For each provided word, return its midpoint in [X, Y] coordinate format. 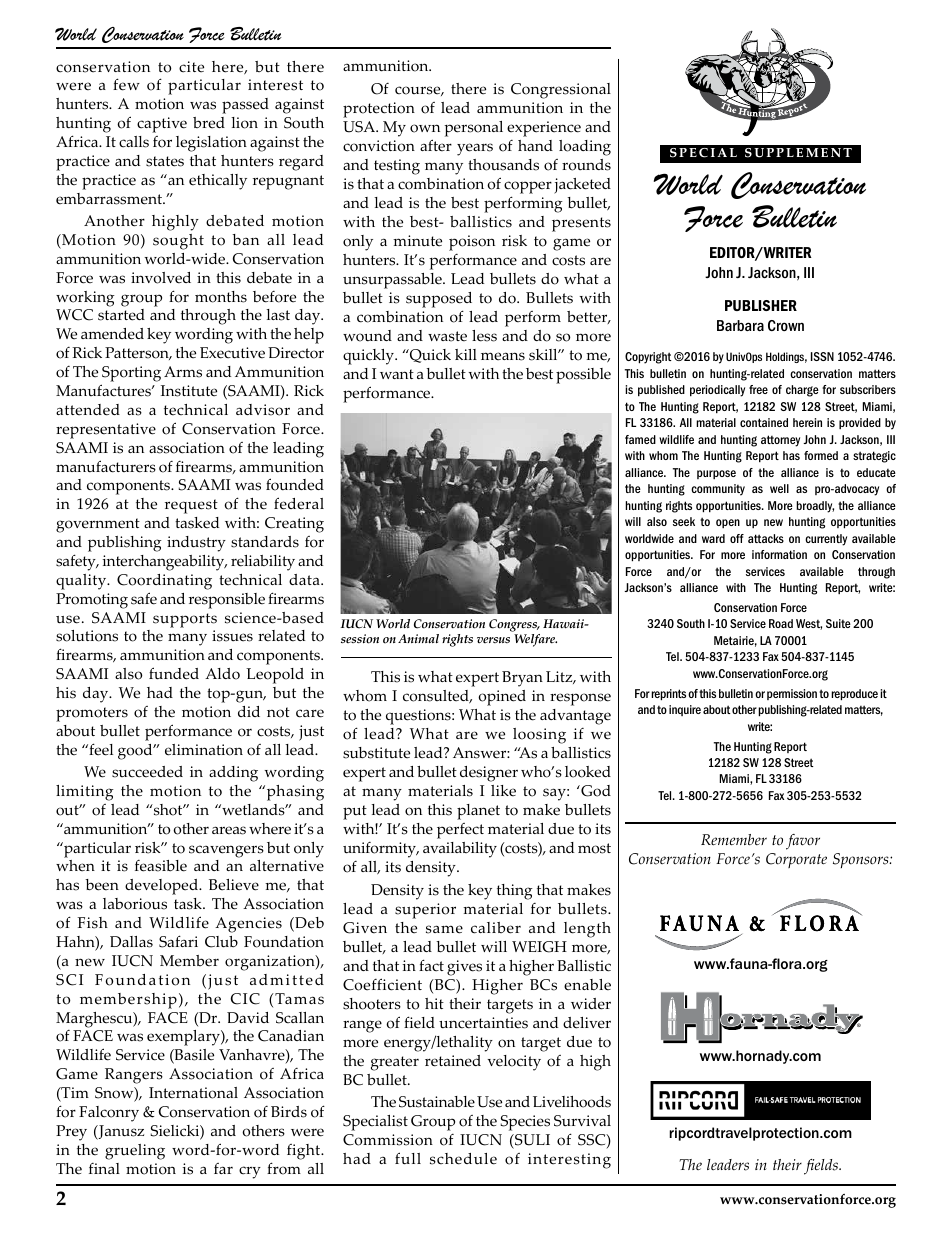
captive [162, 125]
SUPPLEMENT [798, 153]
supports [185, 620]
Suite [838, 623]
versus [493, 640]
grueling [135, 1152]
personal [473, 129]
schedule [463, 1159]
